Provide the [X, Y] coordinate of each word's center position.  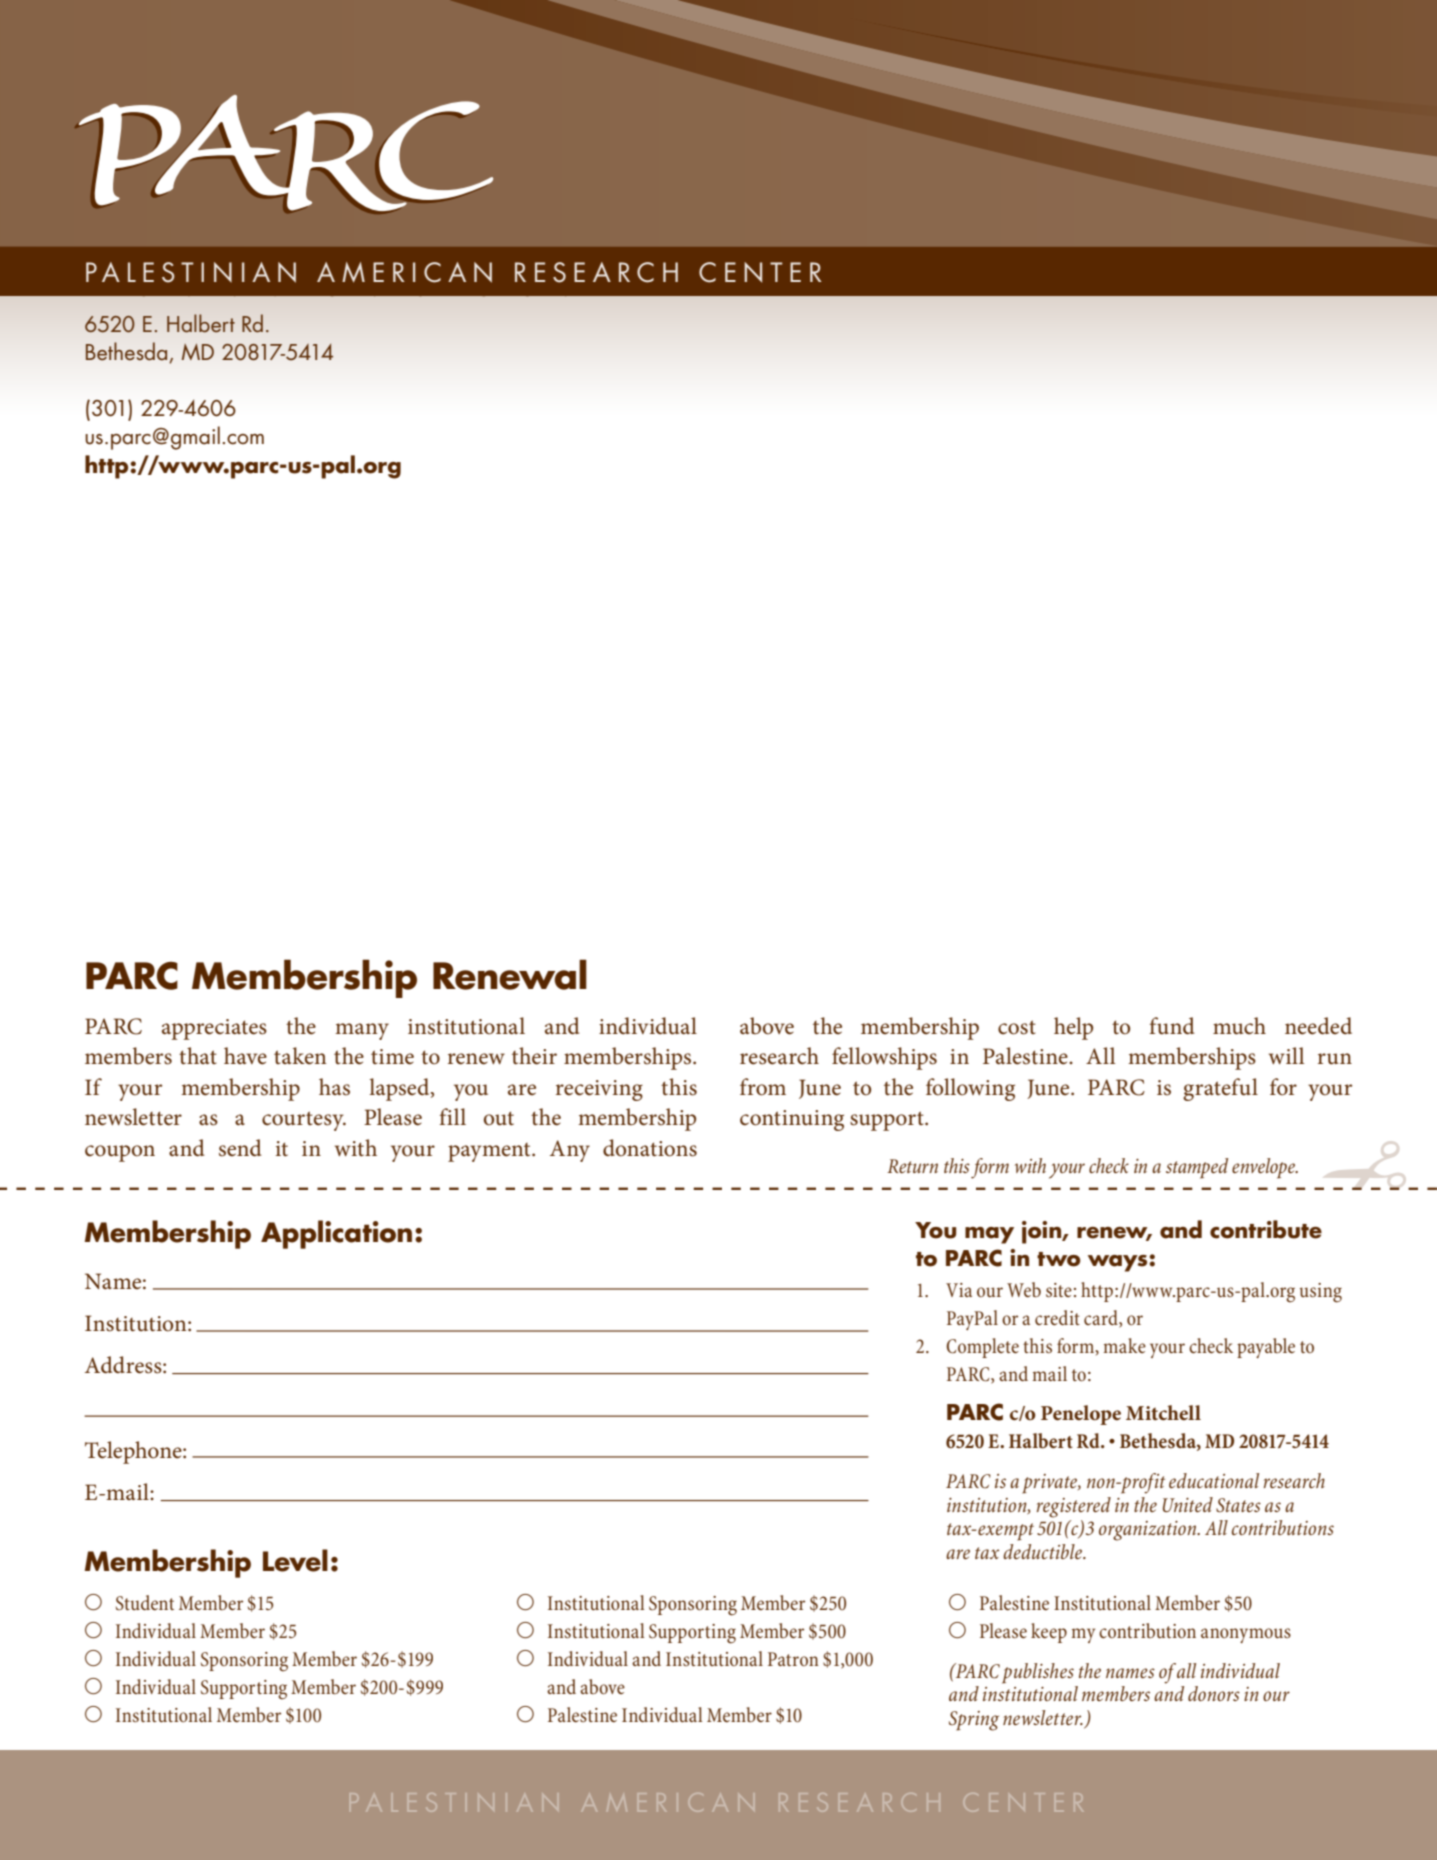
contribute [1266, 1229]
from [763, 1087]
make [1124, 1345]
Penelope [1081, 1415]
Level [295, 1560]
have [245, 1056]
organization [1149, 1531]
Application [336, 1234]
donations [650, 1148]
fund [1172, 1026]
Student [145, 1602]
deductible [1044, 1551]
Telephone [134, 1452]
